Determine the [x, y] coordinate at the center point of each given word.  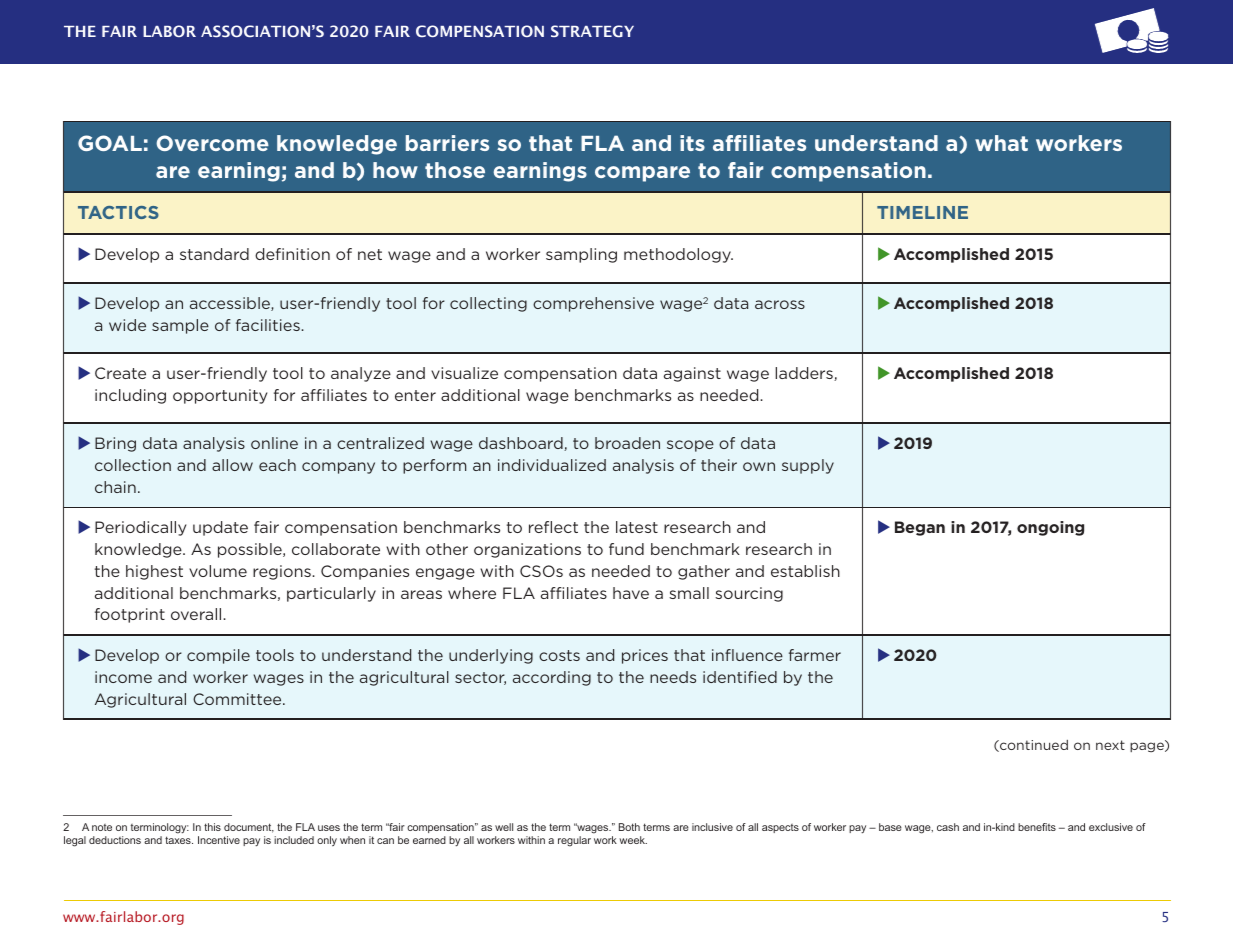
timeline [922, 212]
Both [629, 827]
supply [808, 466]
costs [559, 655]
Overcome [212, 143]
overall [197, 614]
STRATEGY [592, 31]
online [274, 443]
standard [214, 254]
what [1001, 143]
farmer [815, 655]
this [212, 827]
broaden [627, 443]
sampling [581, 255]
